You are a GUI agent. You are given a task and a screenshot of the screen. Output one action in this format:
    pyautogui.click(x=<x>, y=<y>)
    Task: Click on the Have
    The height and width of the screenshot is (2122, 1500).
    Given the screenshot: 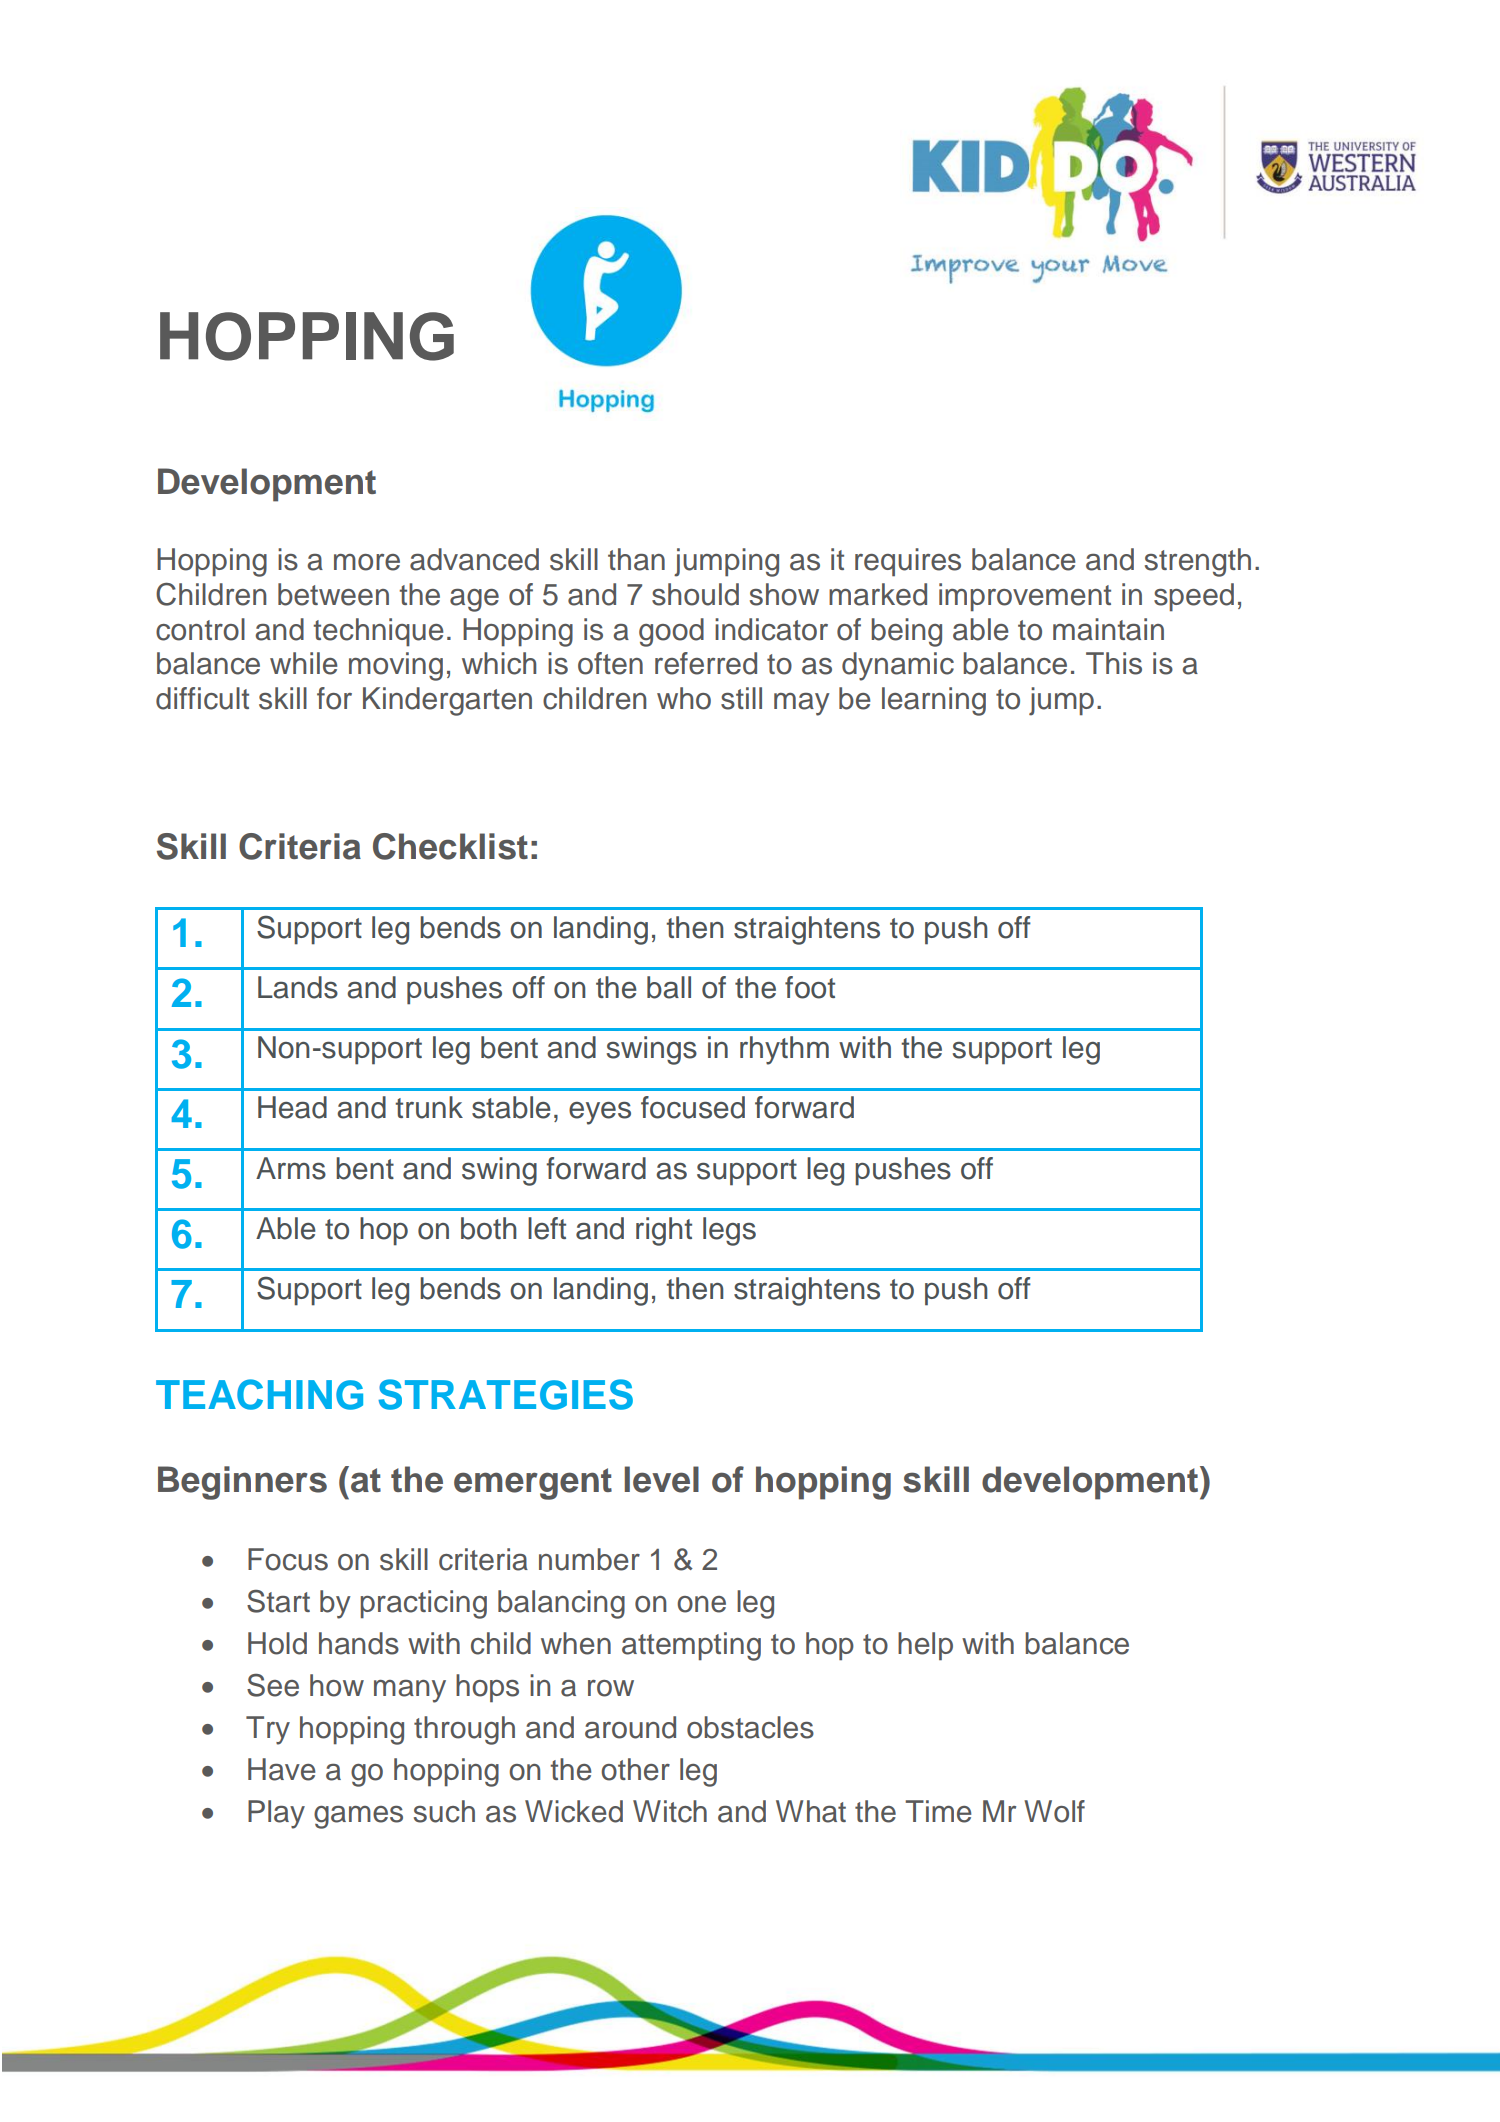 What is the action you would take?
    pyautogui.click(x=282, y=1769)
